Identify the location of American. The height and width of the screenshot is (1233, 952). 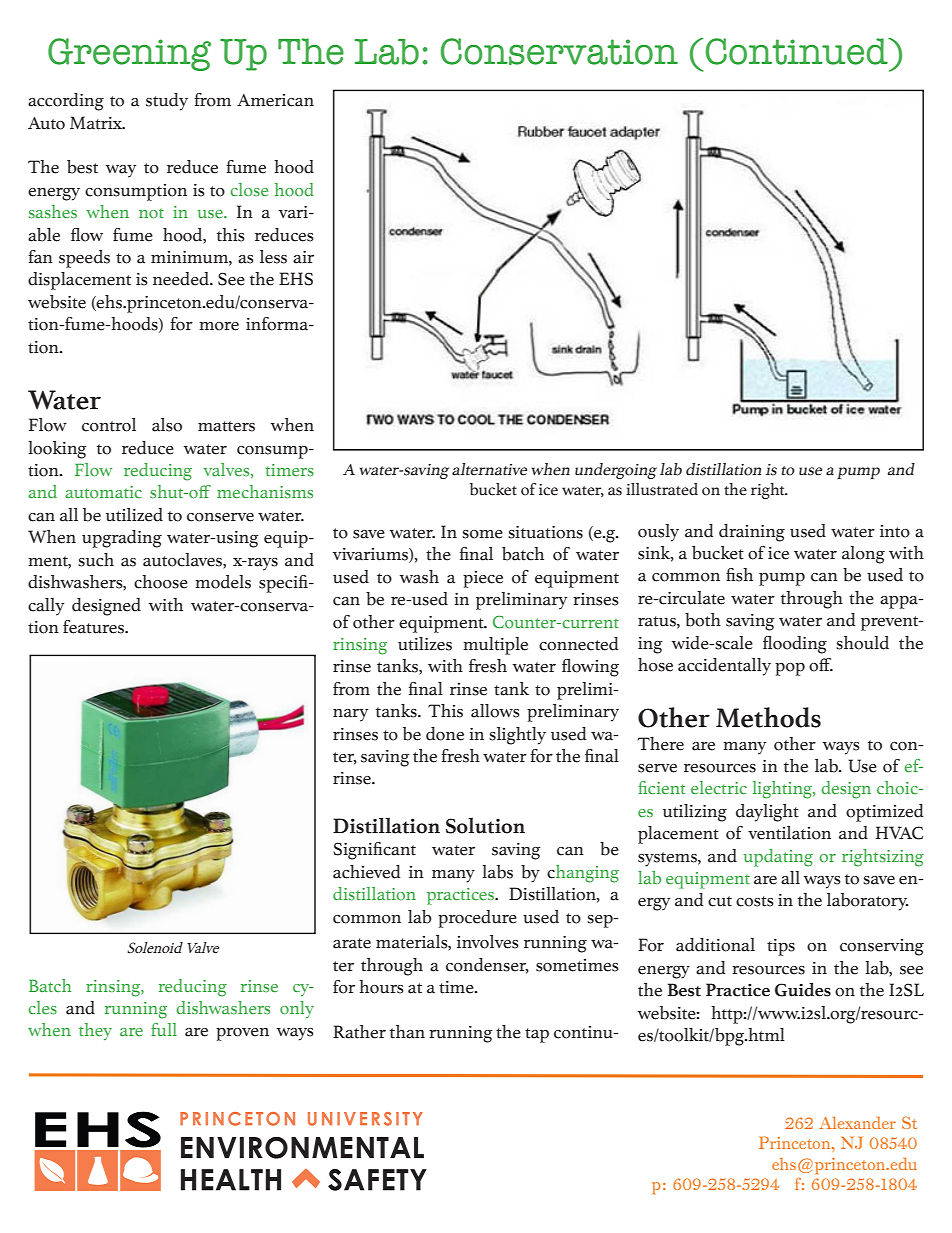
(275, 100).
